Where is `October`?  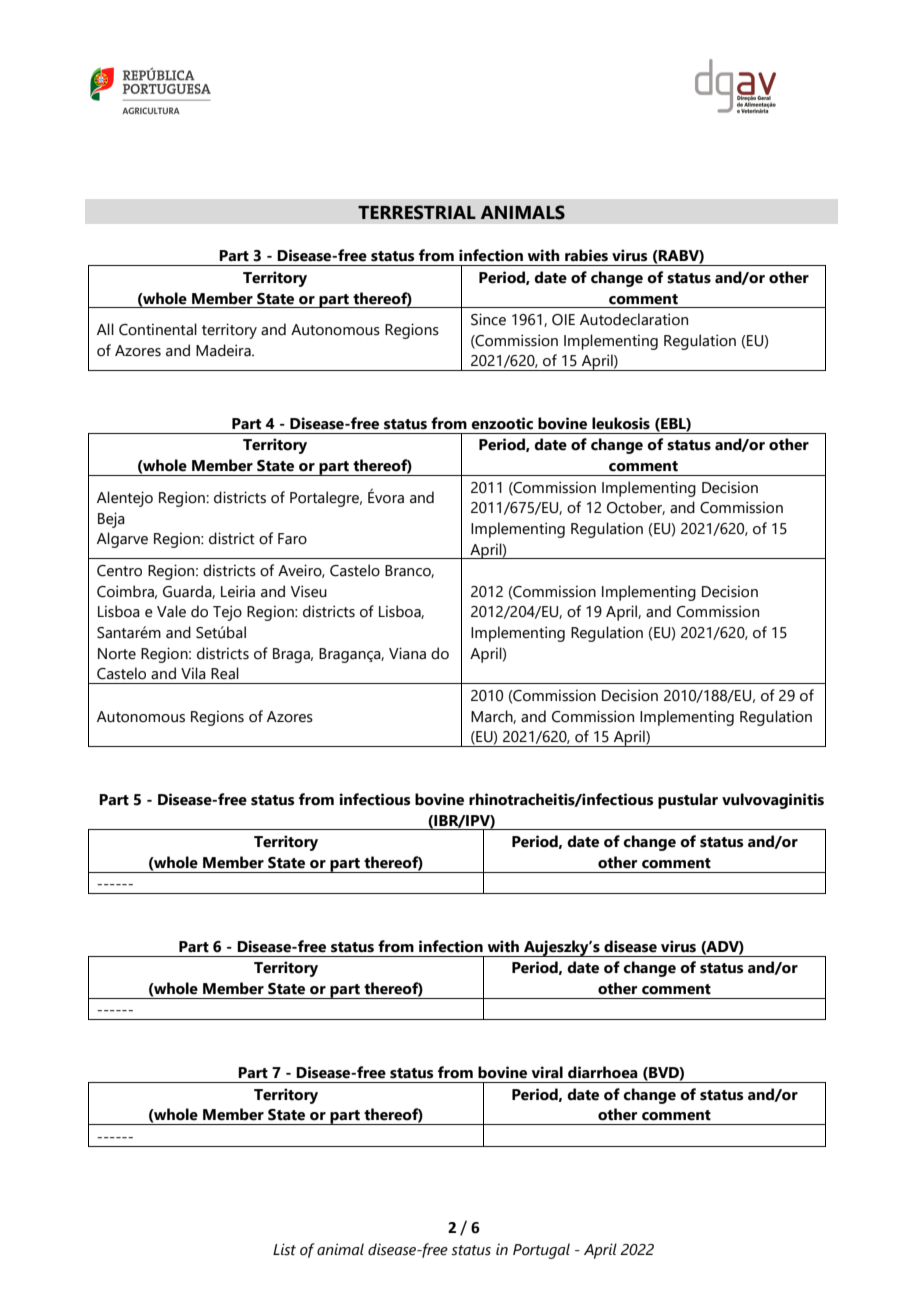 October is located at coordinates (636, 508).
